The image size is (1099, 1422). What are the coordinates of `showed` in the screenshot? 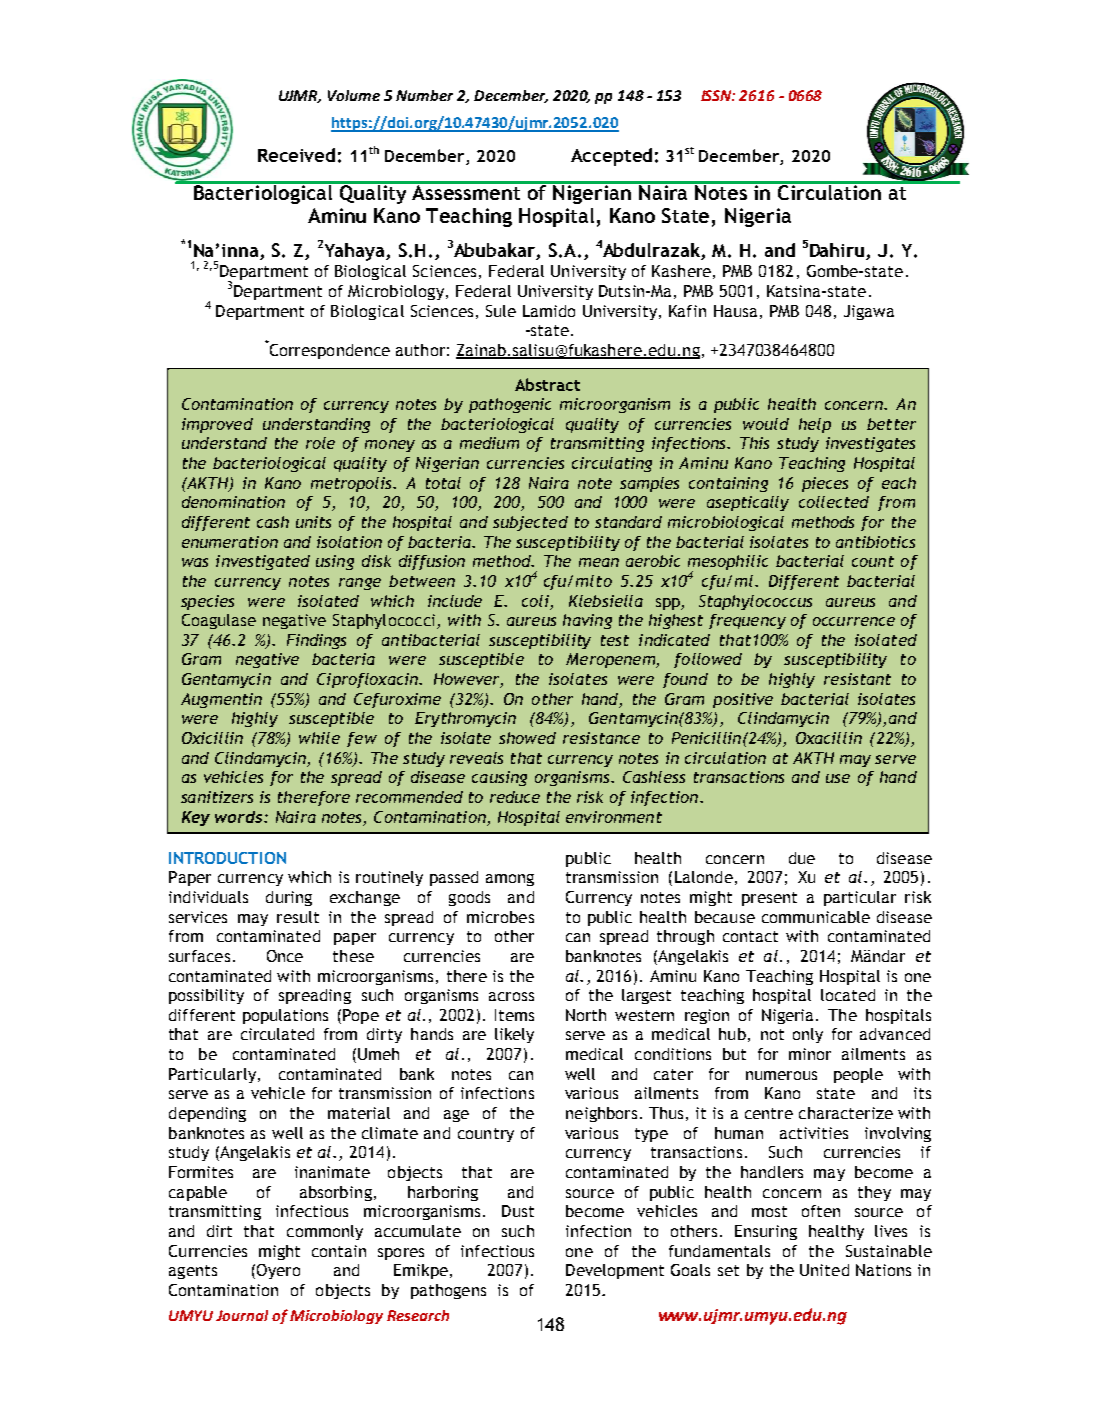 It's located at (527, 738).
